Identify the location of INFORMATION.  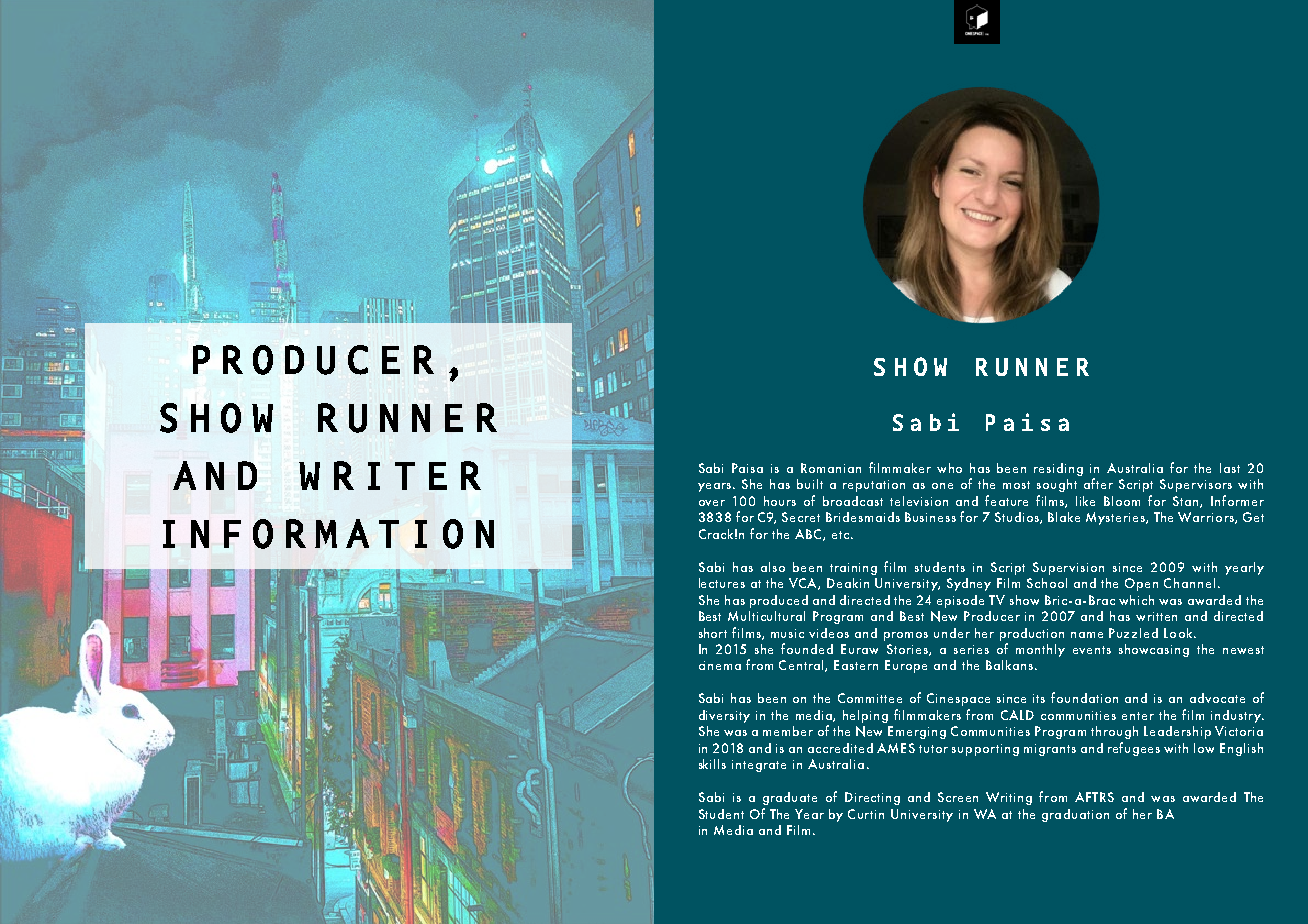
(328, 534).
